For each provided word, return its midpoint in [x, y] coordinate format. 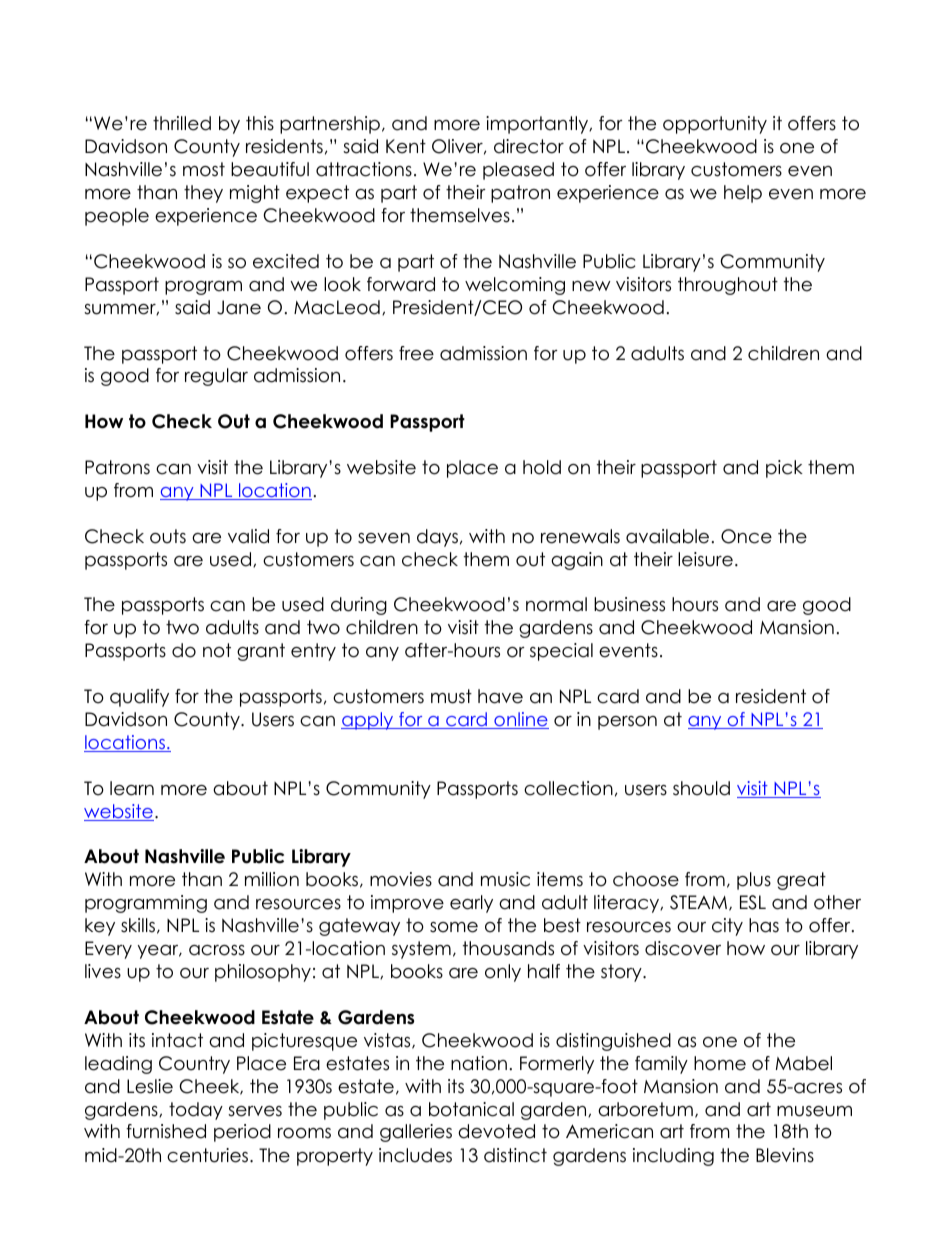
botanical [471, 1109]
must [451, 696]
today [196, 1111]
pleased [518, 171]
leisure [705, 559]
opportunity [715, 125]
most [204, 169]
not [217, 650]
